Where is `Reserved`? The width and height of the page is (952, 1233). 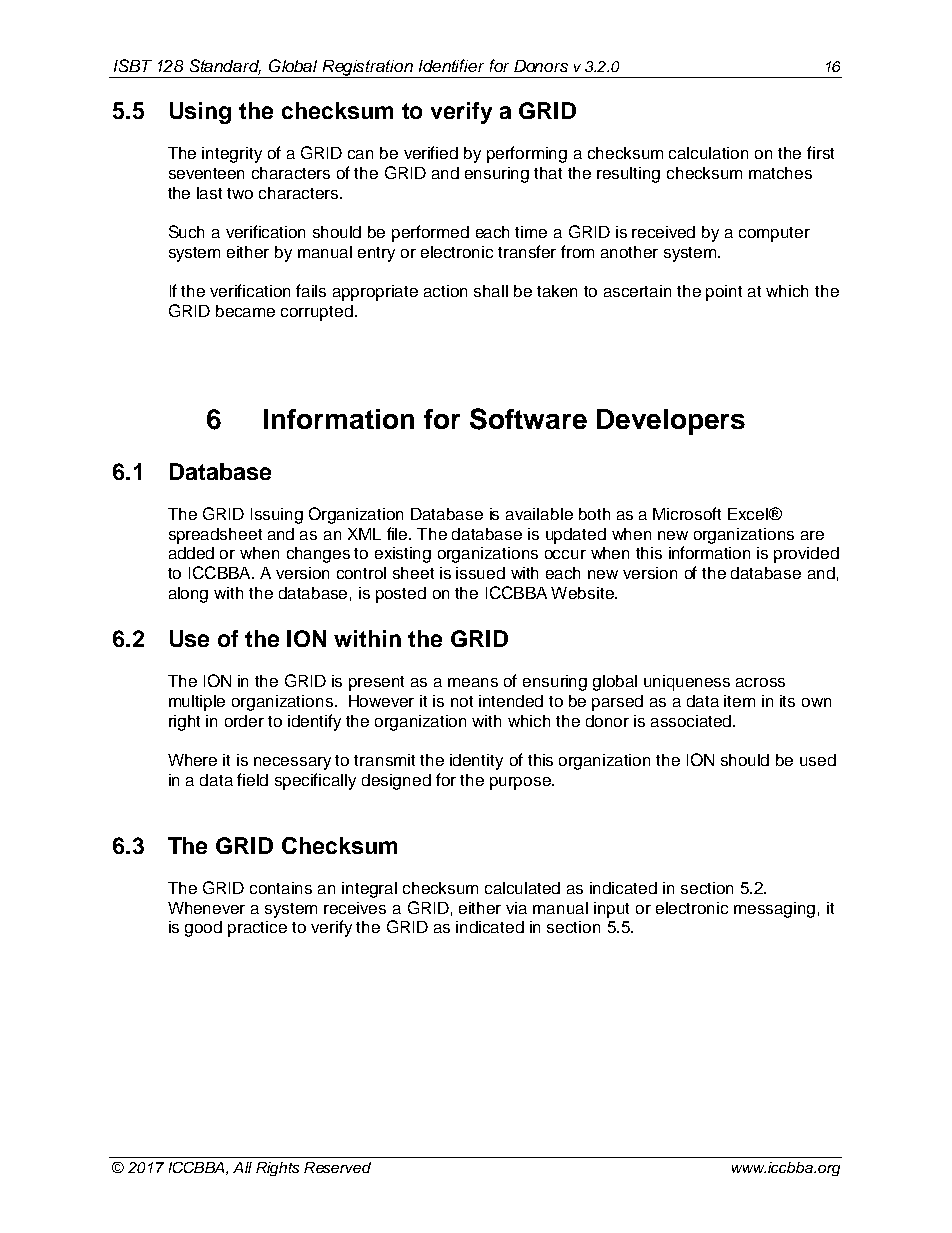
Reserved is located at coordinates (337, 1167).
